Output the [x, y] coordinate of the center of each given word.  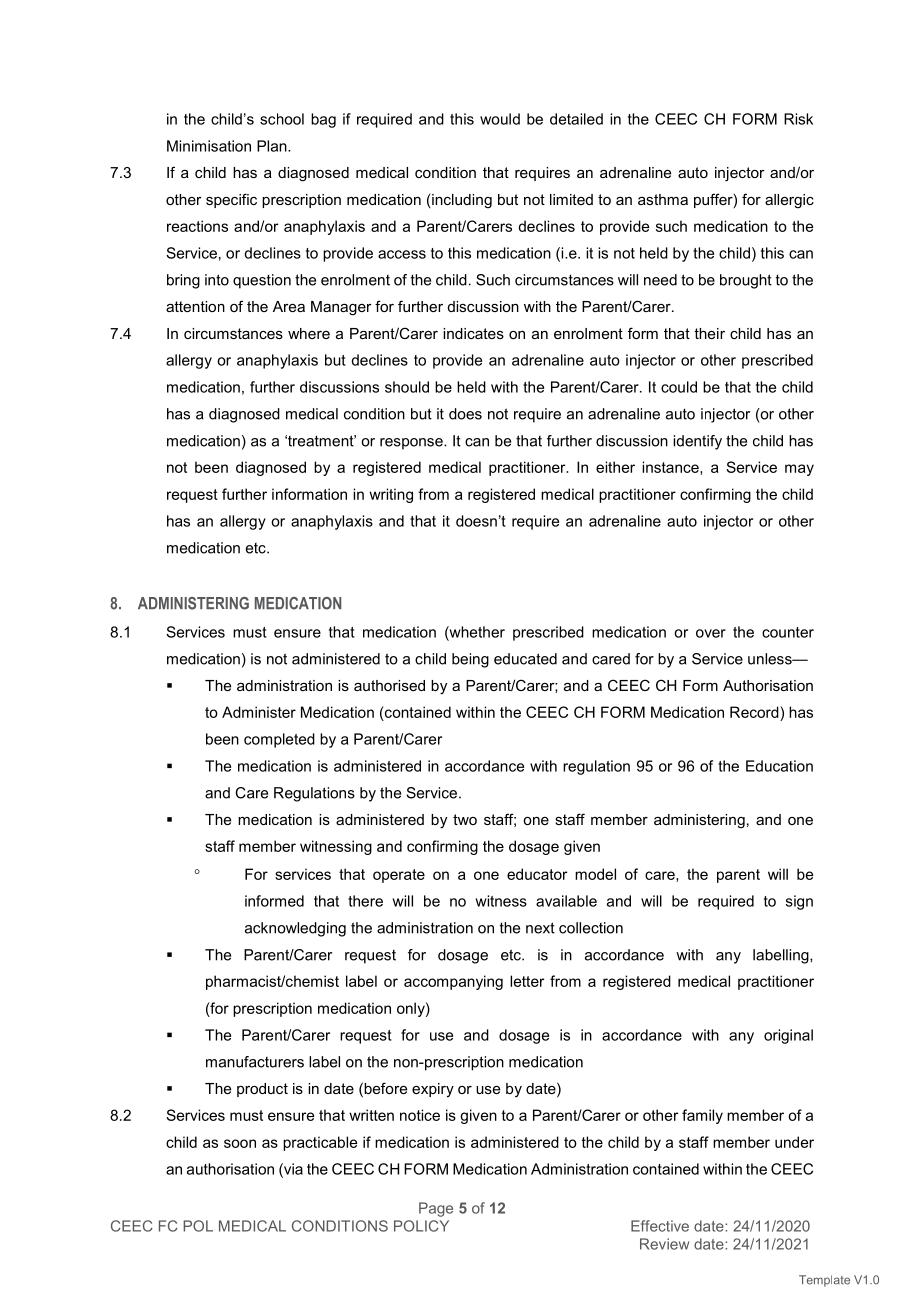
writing [391, 495]
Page [436, 1209]
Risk [798, 119]
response [412, 444]
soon [240, 1143]
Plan [273, 146]
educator [537, 874]
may [799, 470]
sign [799, 902]
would [500, 119]
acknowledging [295, 929]
